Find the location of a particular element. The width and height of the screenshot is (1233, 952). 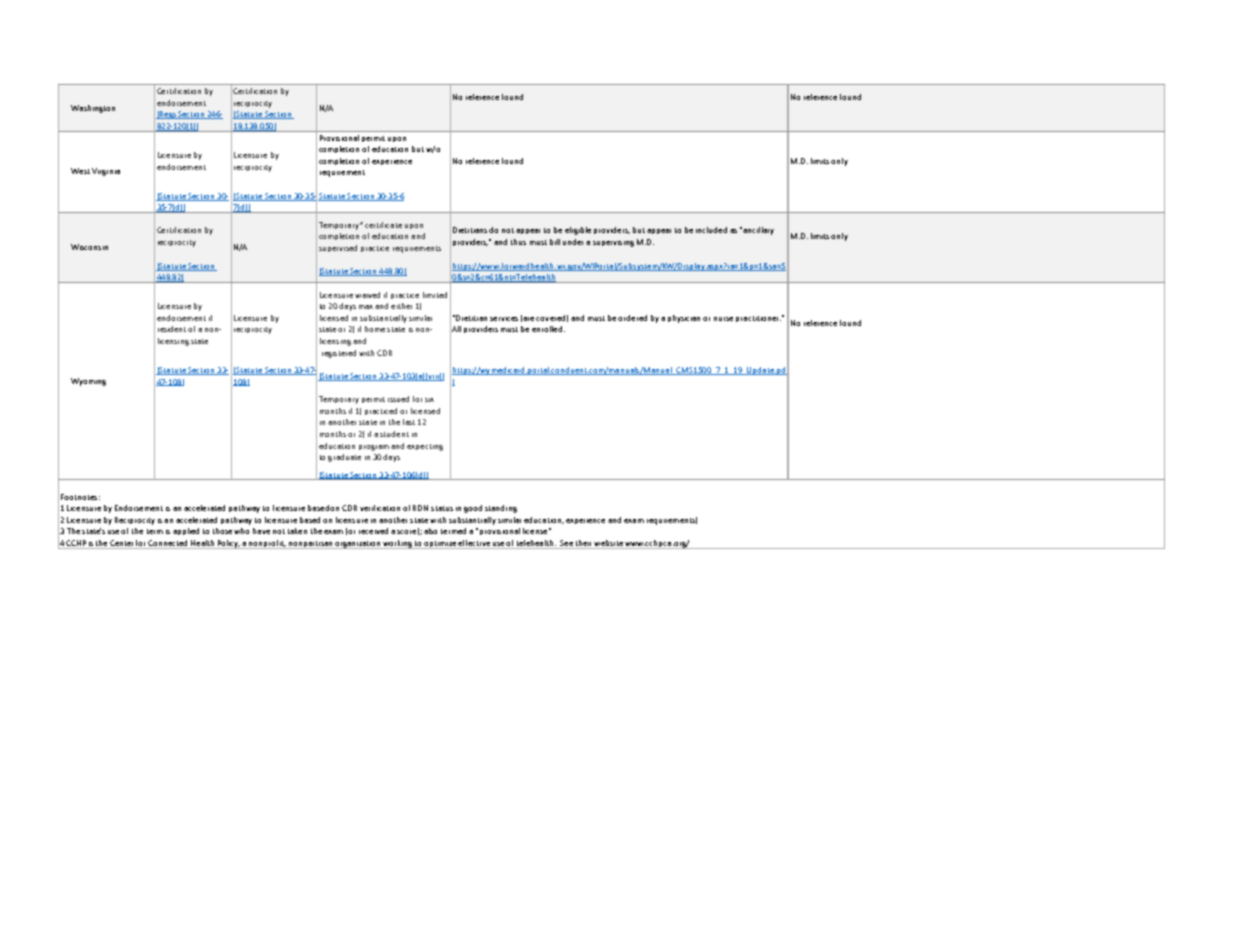

Wisconsin is located at coordinates (89, 247).
